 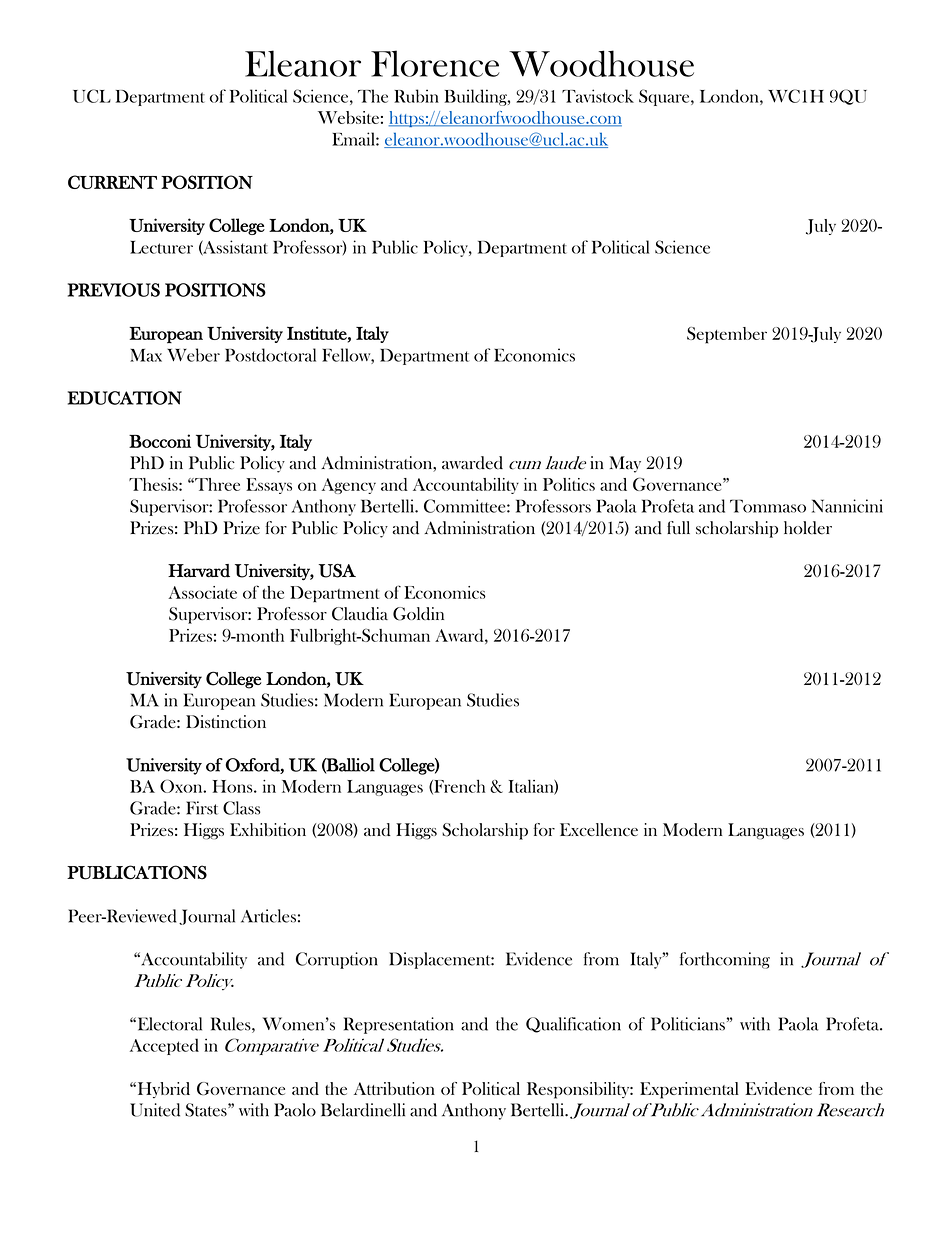 What do you see at coordinates (625, 464) in the image?
I see `May` at bounding box center [625, 464].
